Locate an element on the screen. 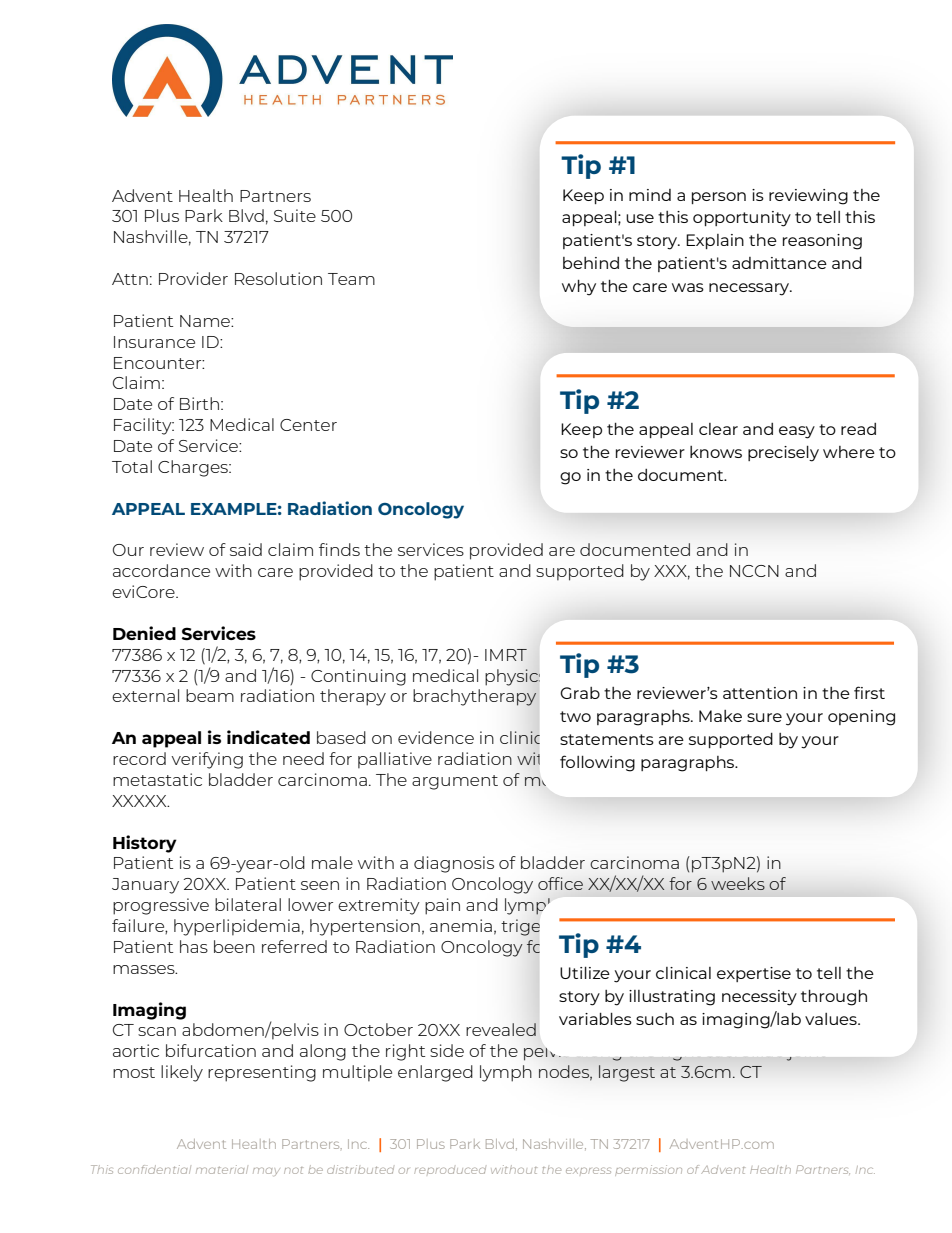  behind is located at coordinates (591, 263).
